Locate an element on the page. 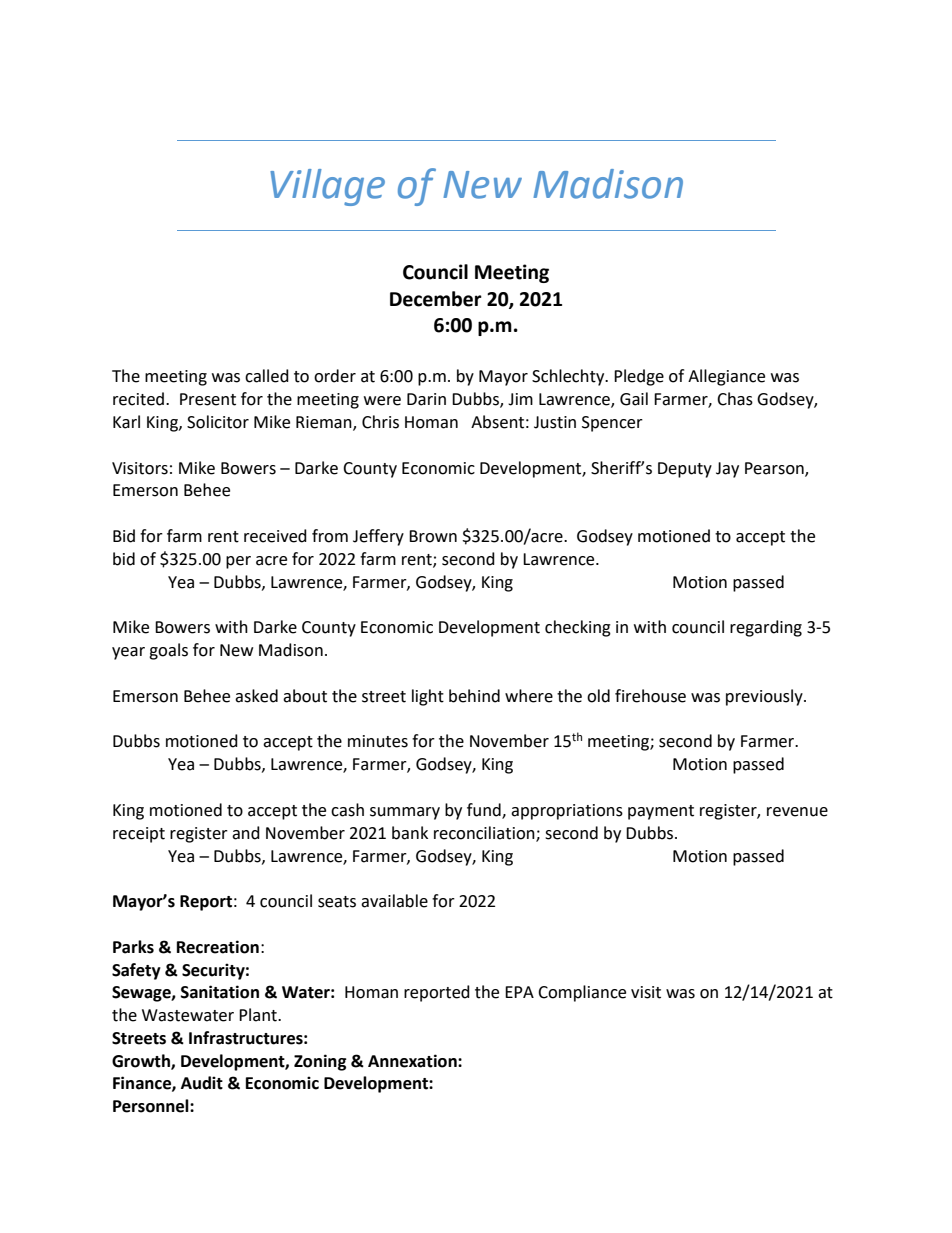 The image size is (952, 1233). Compliance is located at coordinates (582, 993).
